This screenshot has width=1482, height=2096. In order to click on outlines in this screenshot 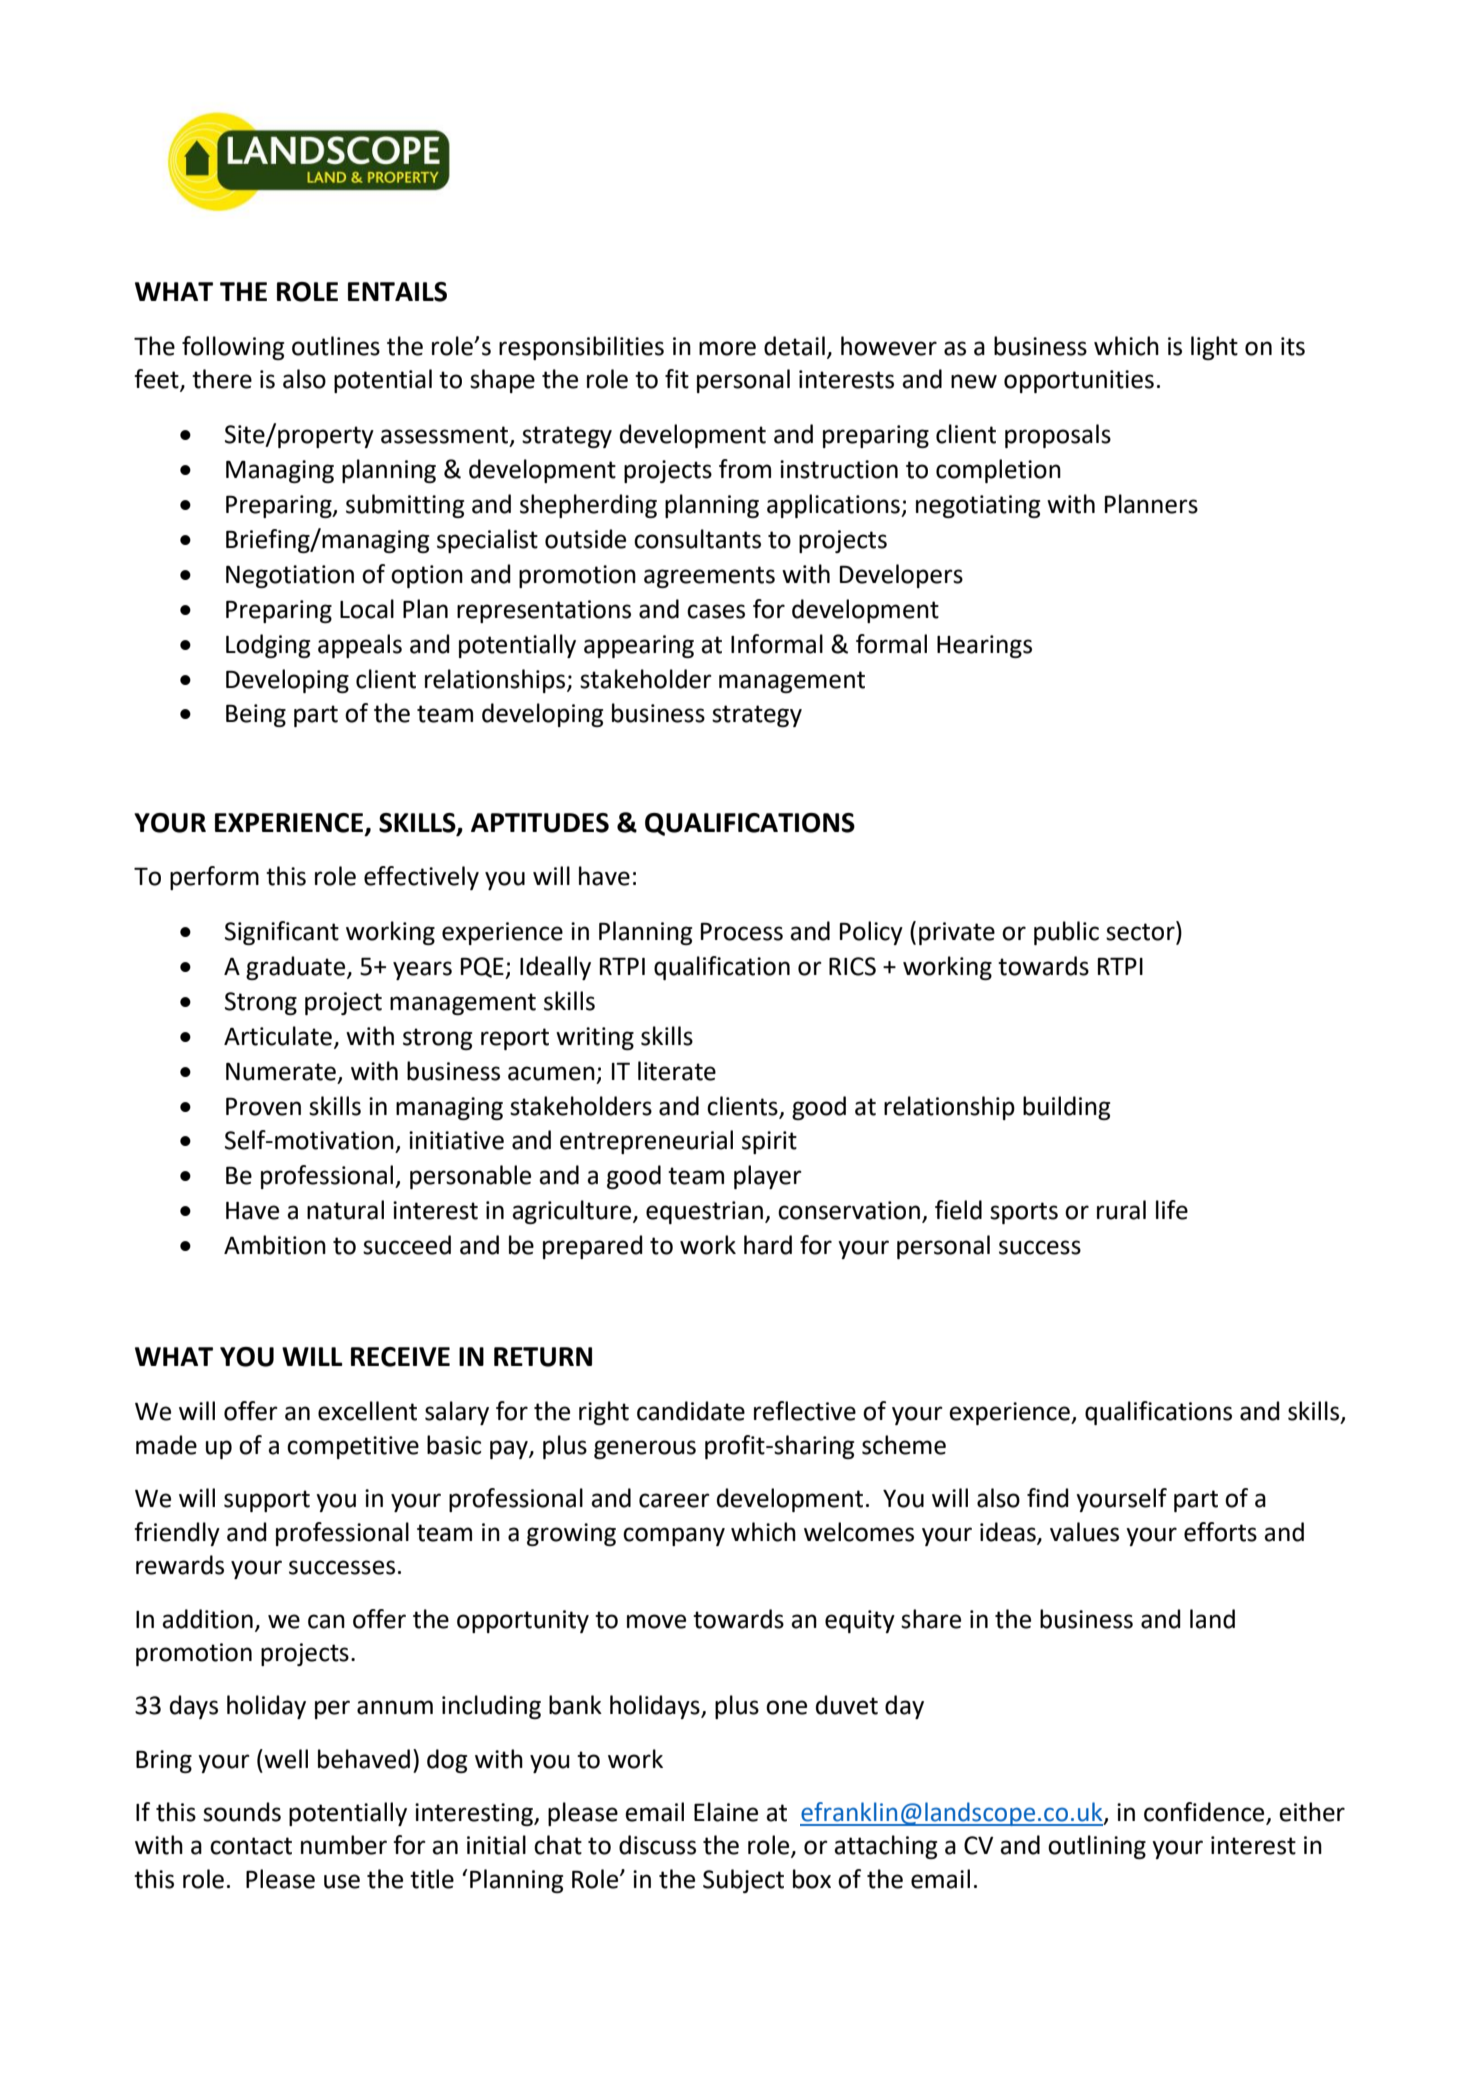, I will do `click(336, 346)`.
